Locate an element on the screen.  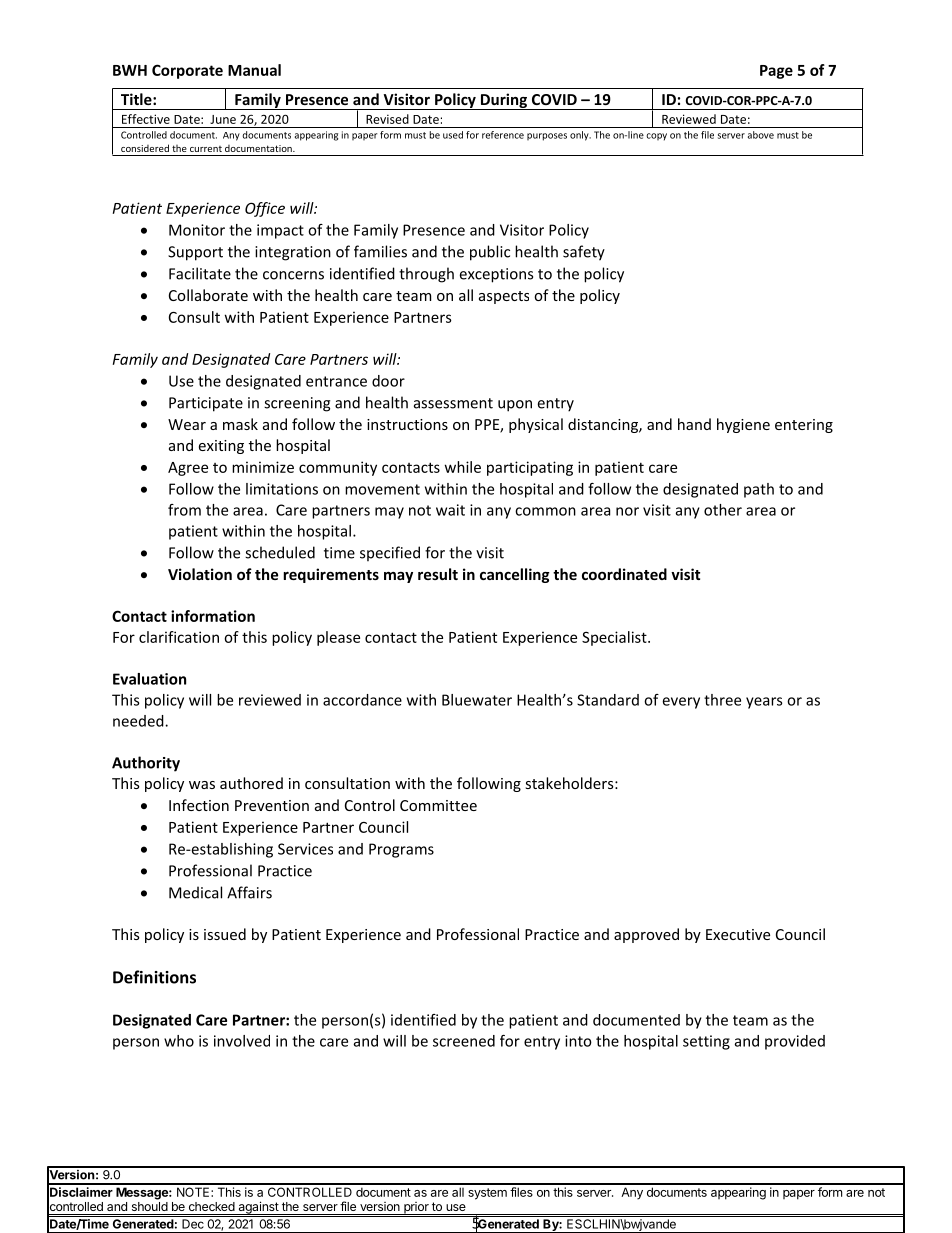
while is located at coordinates (463, 467).
